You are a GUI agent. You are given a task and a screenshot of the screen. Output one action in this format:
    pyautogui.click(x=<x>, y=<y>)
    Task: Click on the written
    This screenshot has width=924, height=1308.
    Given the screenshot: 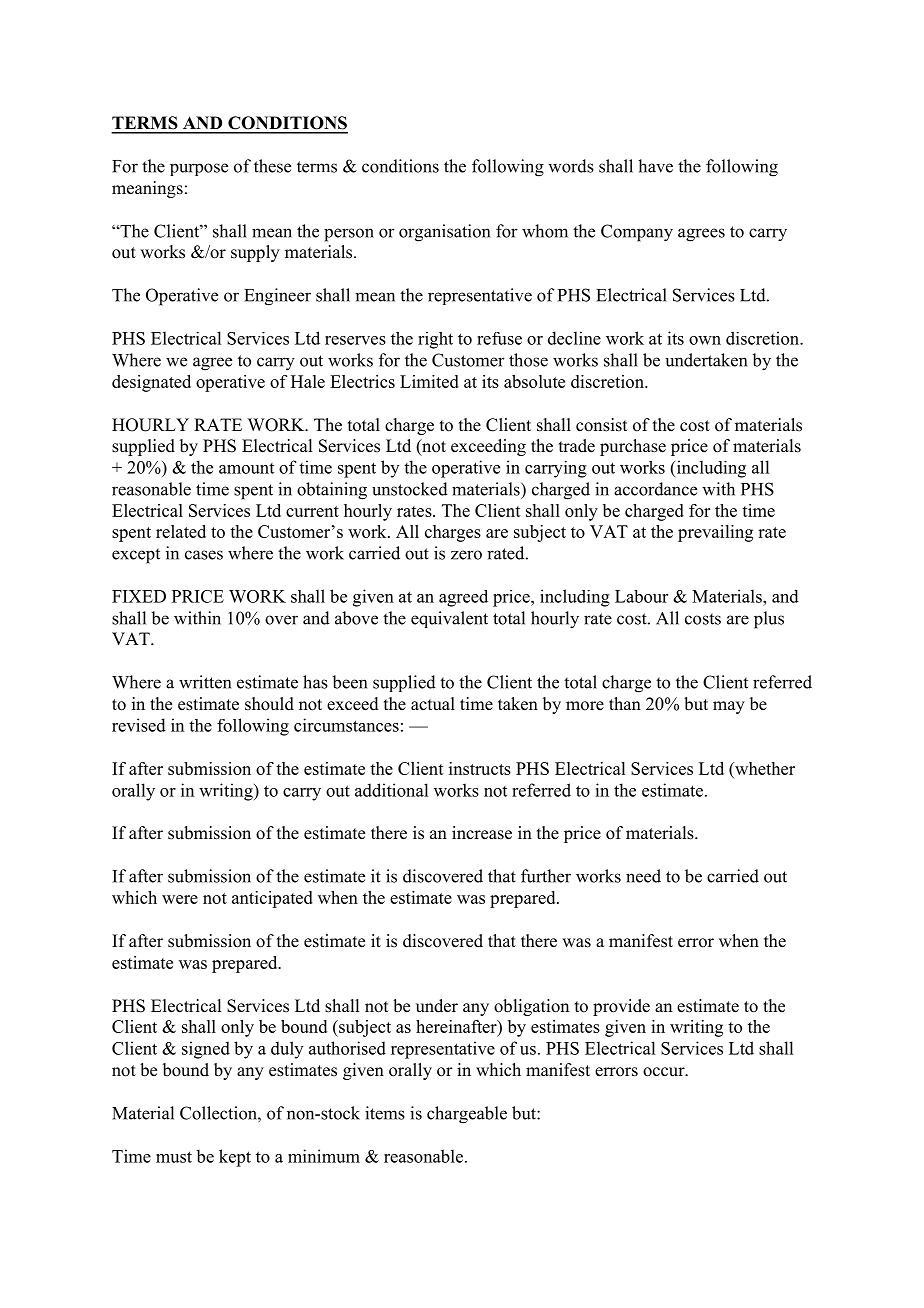 What is the action you would take?
    pyautogui.click(x=205, y=682)
